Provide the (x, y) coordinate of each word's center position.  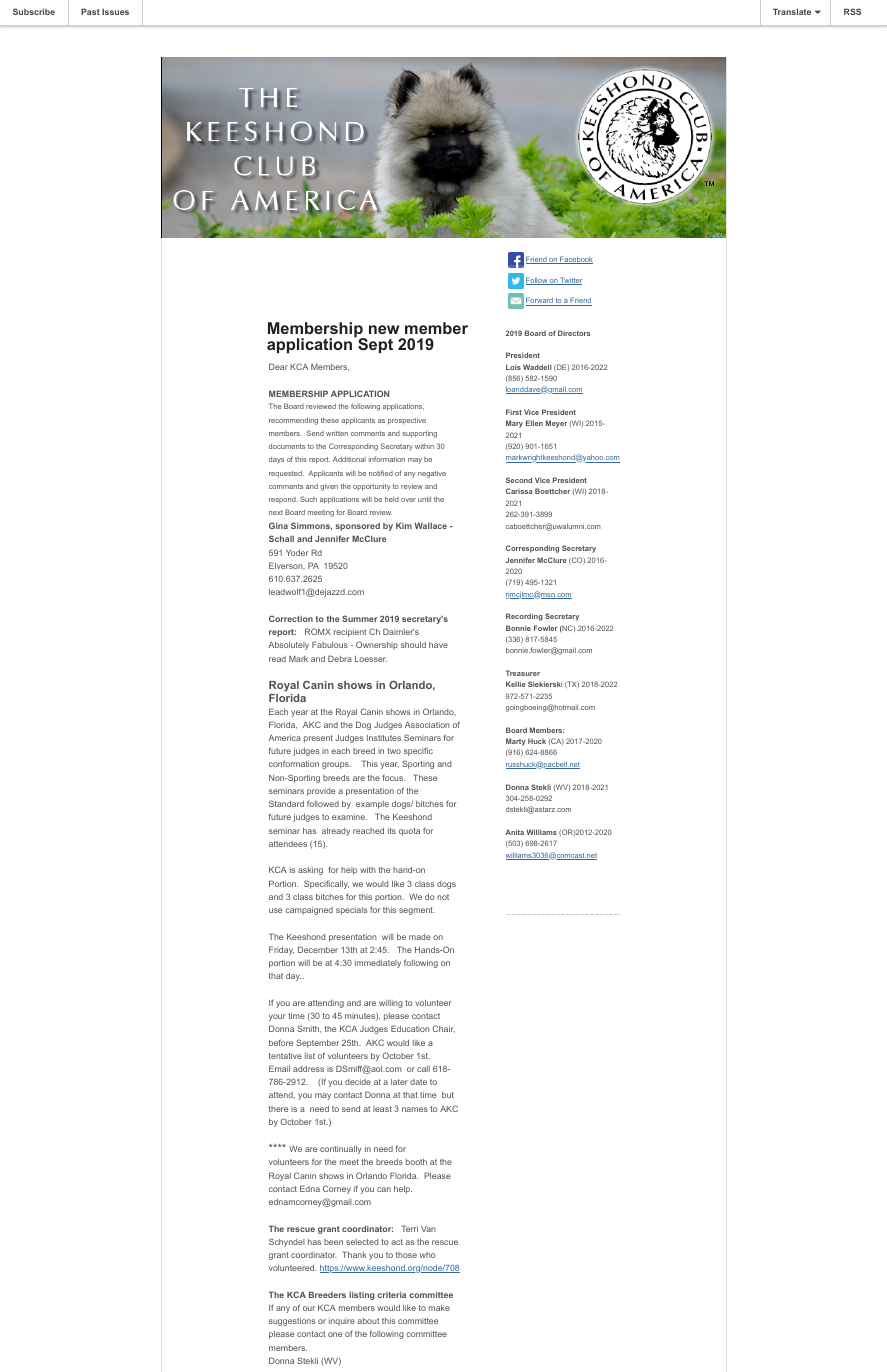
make (439, 1308)
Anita (514, 832)
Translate (792, 11)
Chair (443, 1029)
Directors (574, 333)
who (428, 1255)
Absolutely (288, 645)
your (277, 1017)
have (438, 645)
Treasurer (523, 673)
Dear (278, 366)
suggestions (292, 1322)
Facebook (575, 260)
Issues (115, 11)
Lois (513, 367)
